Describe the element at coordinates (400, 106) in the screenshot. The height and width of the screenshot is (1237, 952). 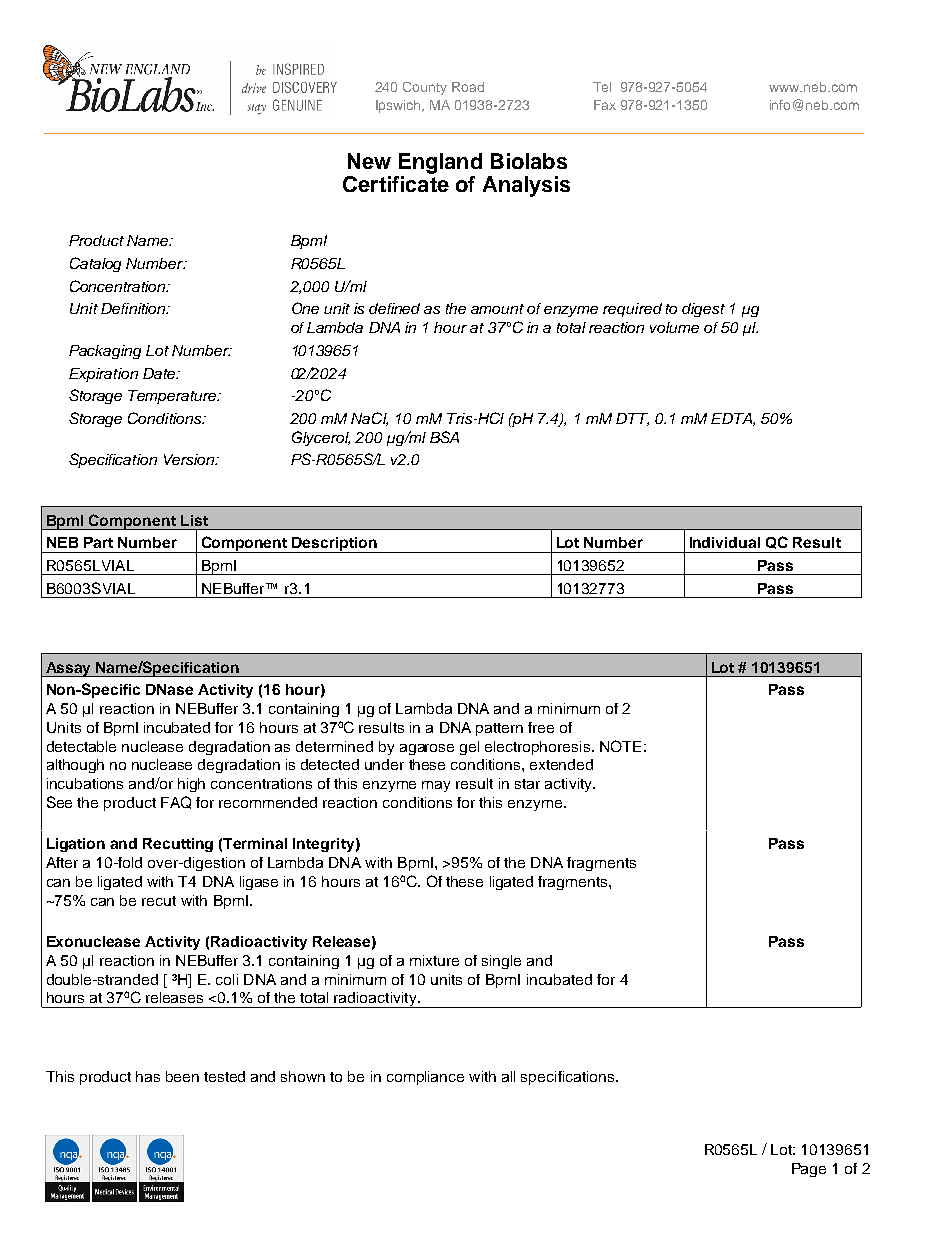
I see `Ipswich` at that location.
